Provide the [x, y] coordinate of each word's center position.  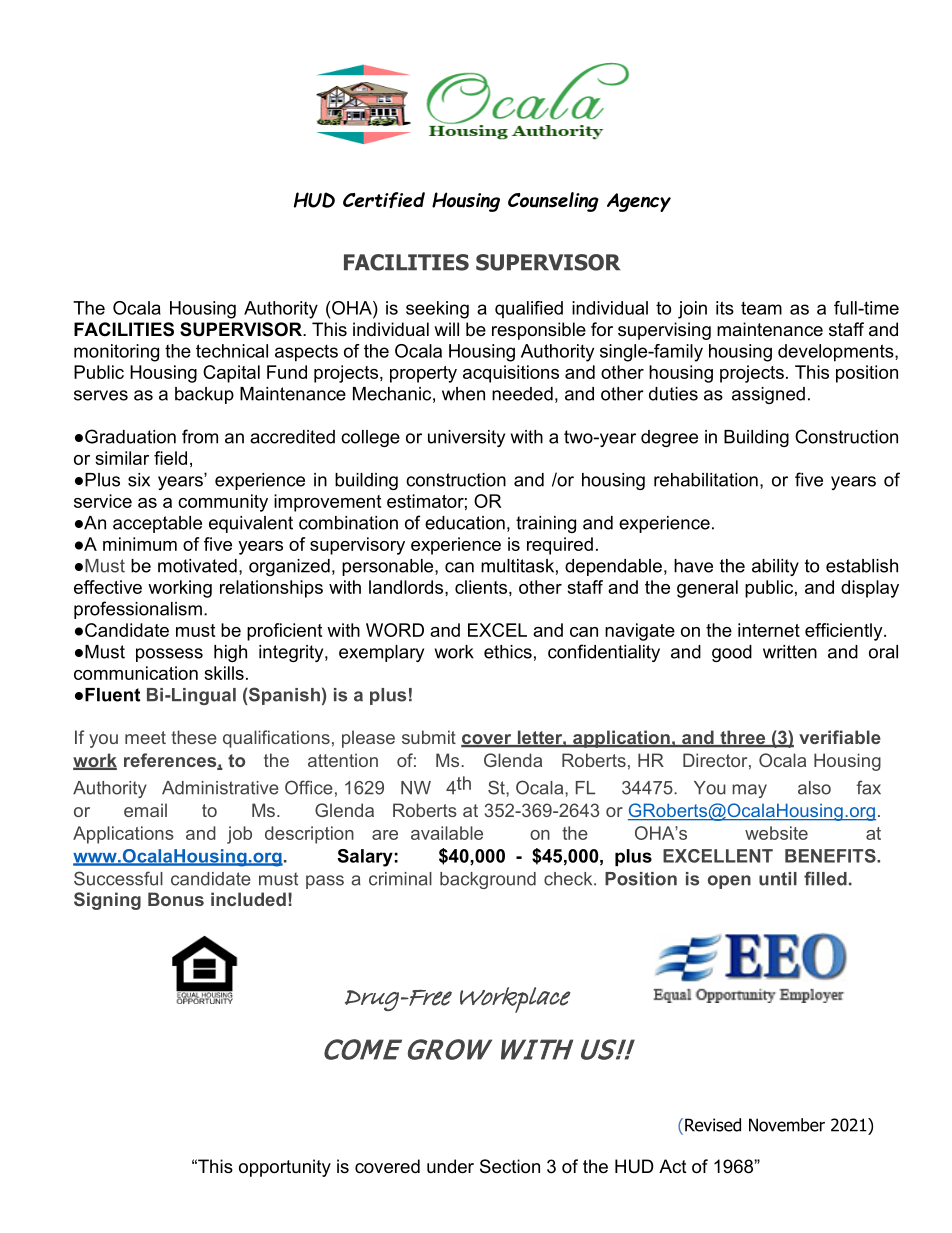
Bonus [176, 899]
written [790, 652]
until [778, 879]
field [170, 458]
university [466, 438]
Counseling [553, 202]
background [488, 880]
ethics [508, 652]
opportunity [285, 1168]
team [761, 308]
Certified [384, 200]
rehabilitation [706, 480]
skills [224, 673]
